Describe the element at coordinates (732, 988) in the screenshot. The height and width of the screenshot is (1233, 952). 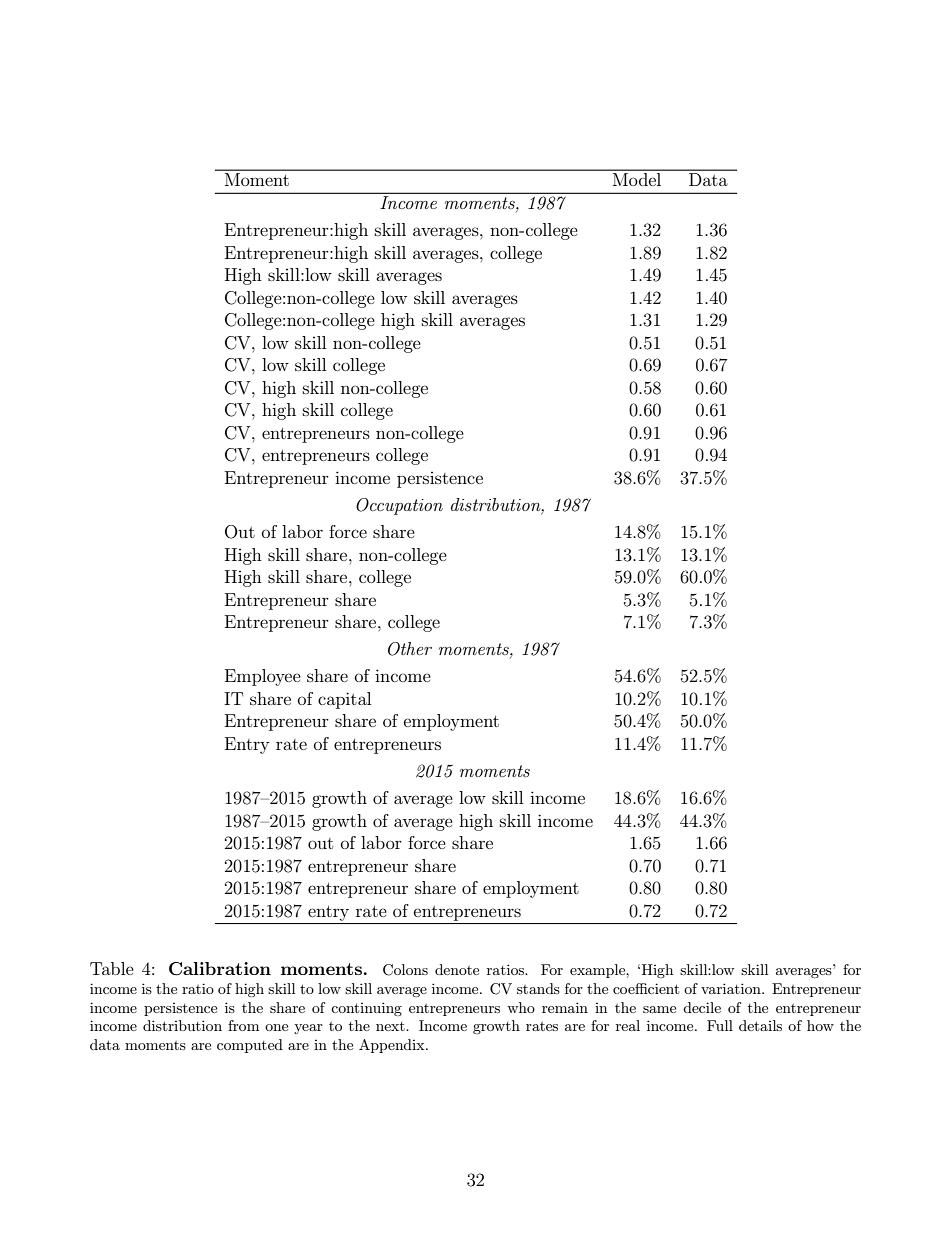
I see `variation` at that location.
